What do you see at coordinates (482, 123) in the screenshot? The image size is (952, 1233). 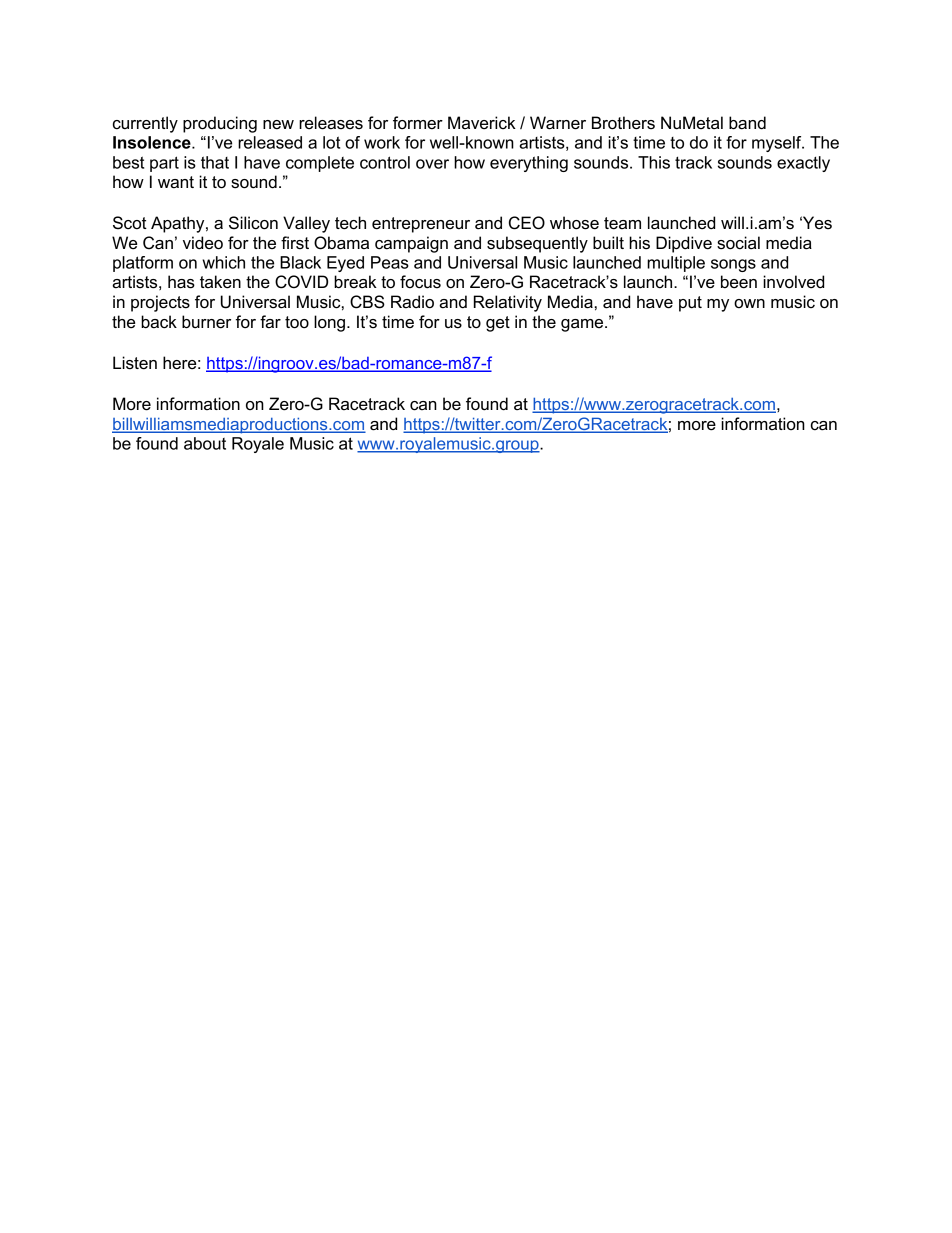 I see `Maverick` at bounding box center [482, 123].
